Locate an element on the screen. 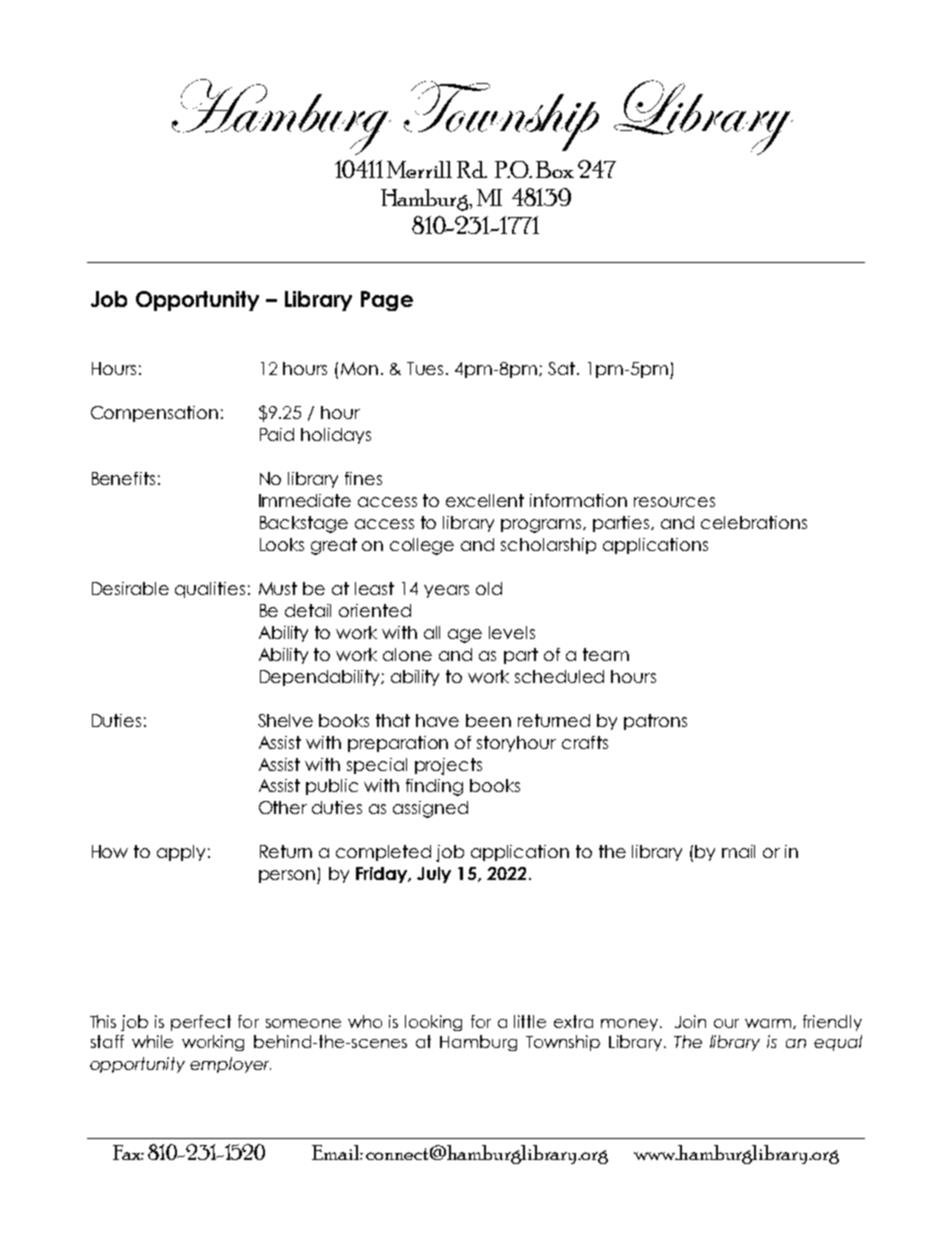  Fax is located at coordinates (128, 1152).
